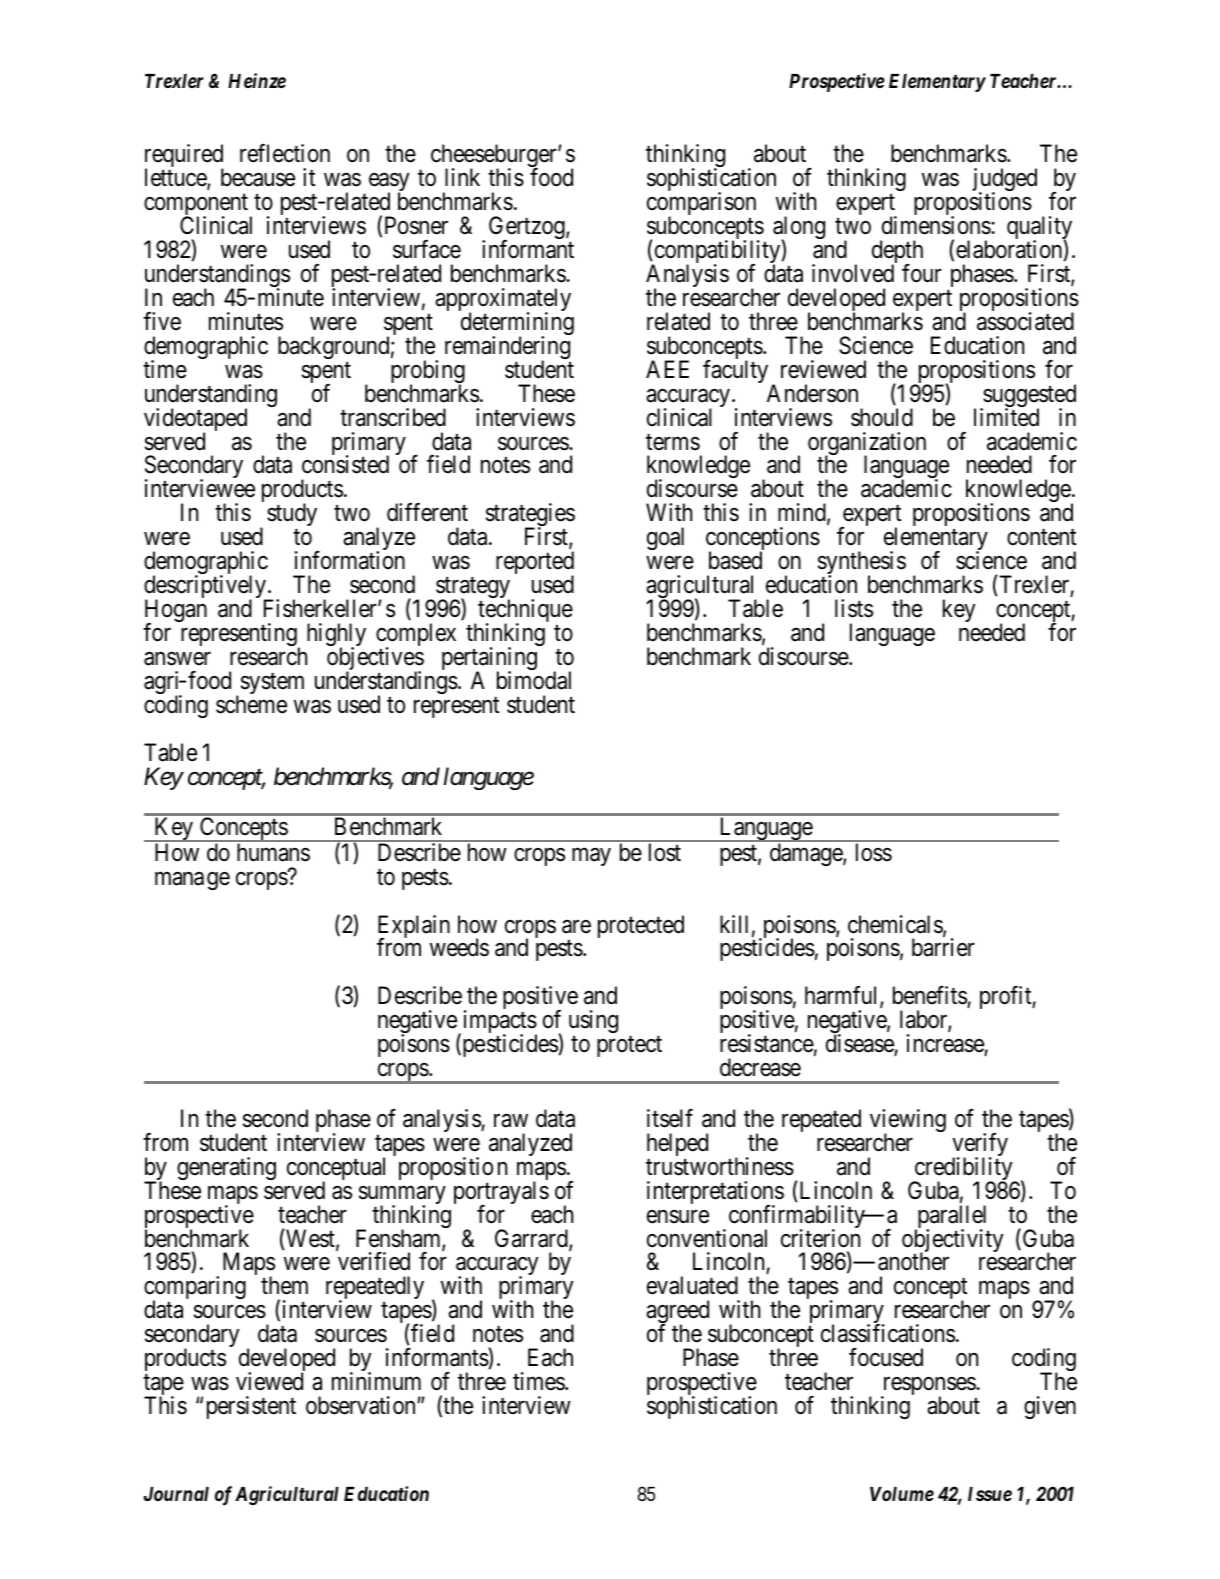  Describe the element at coordinates (943, 947) in the page. I see `barrier` at that location.
